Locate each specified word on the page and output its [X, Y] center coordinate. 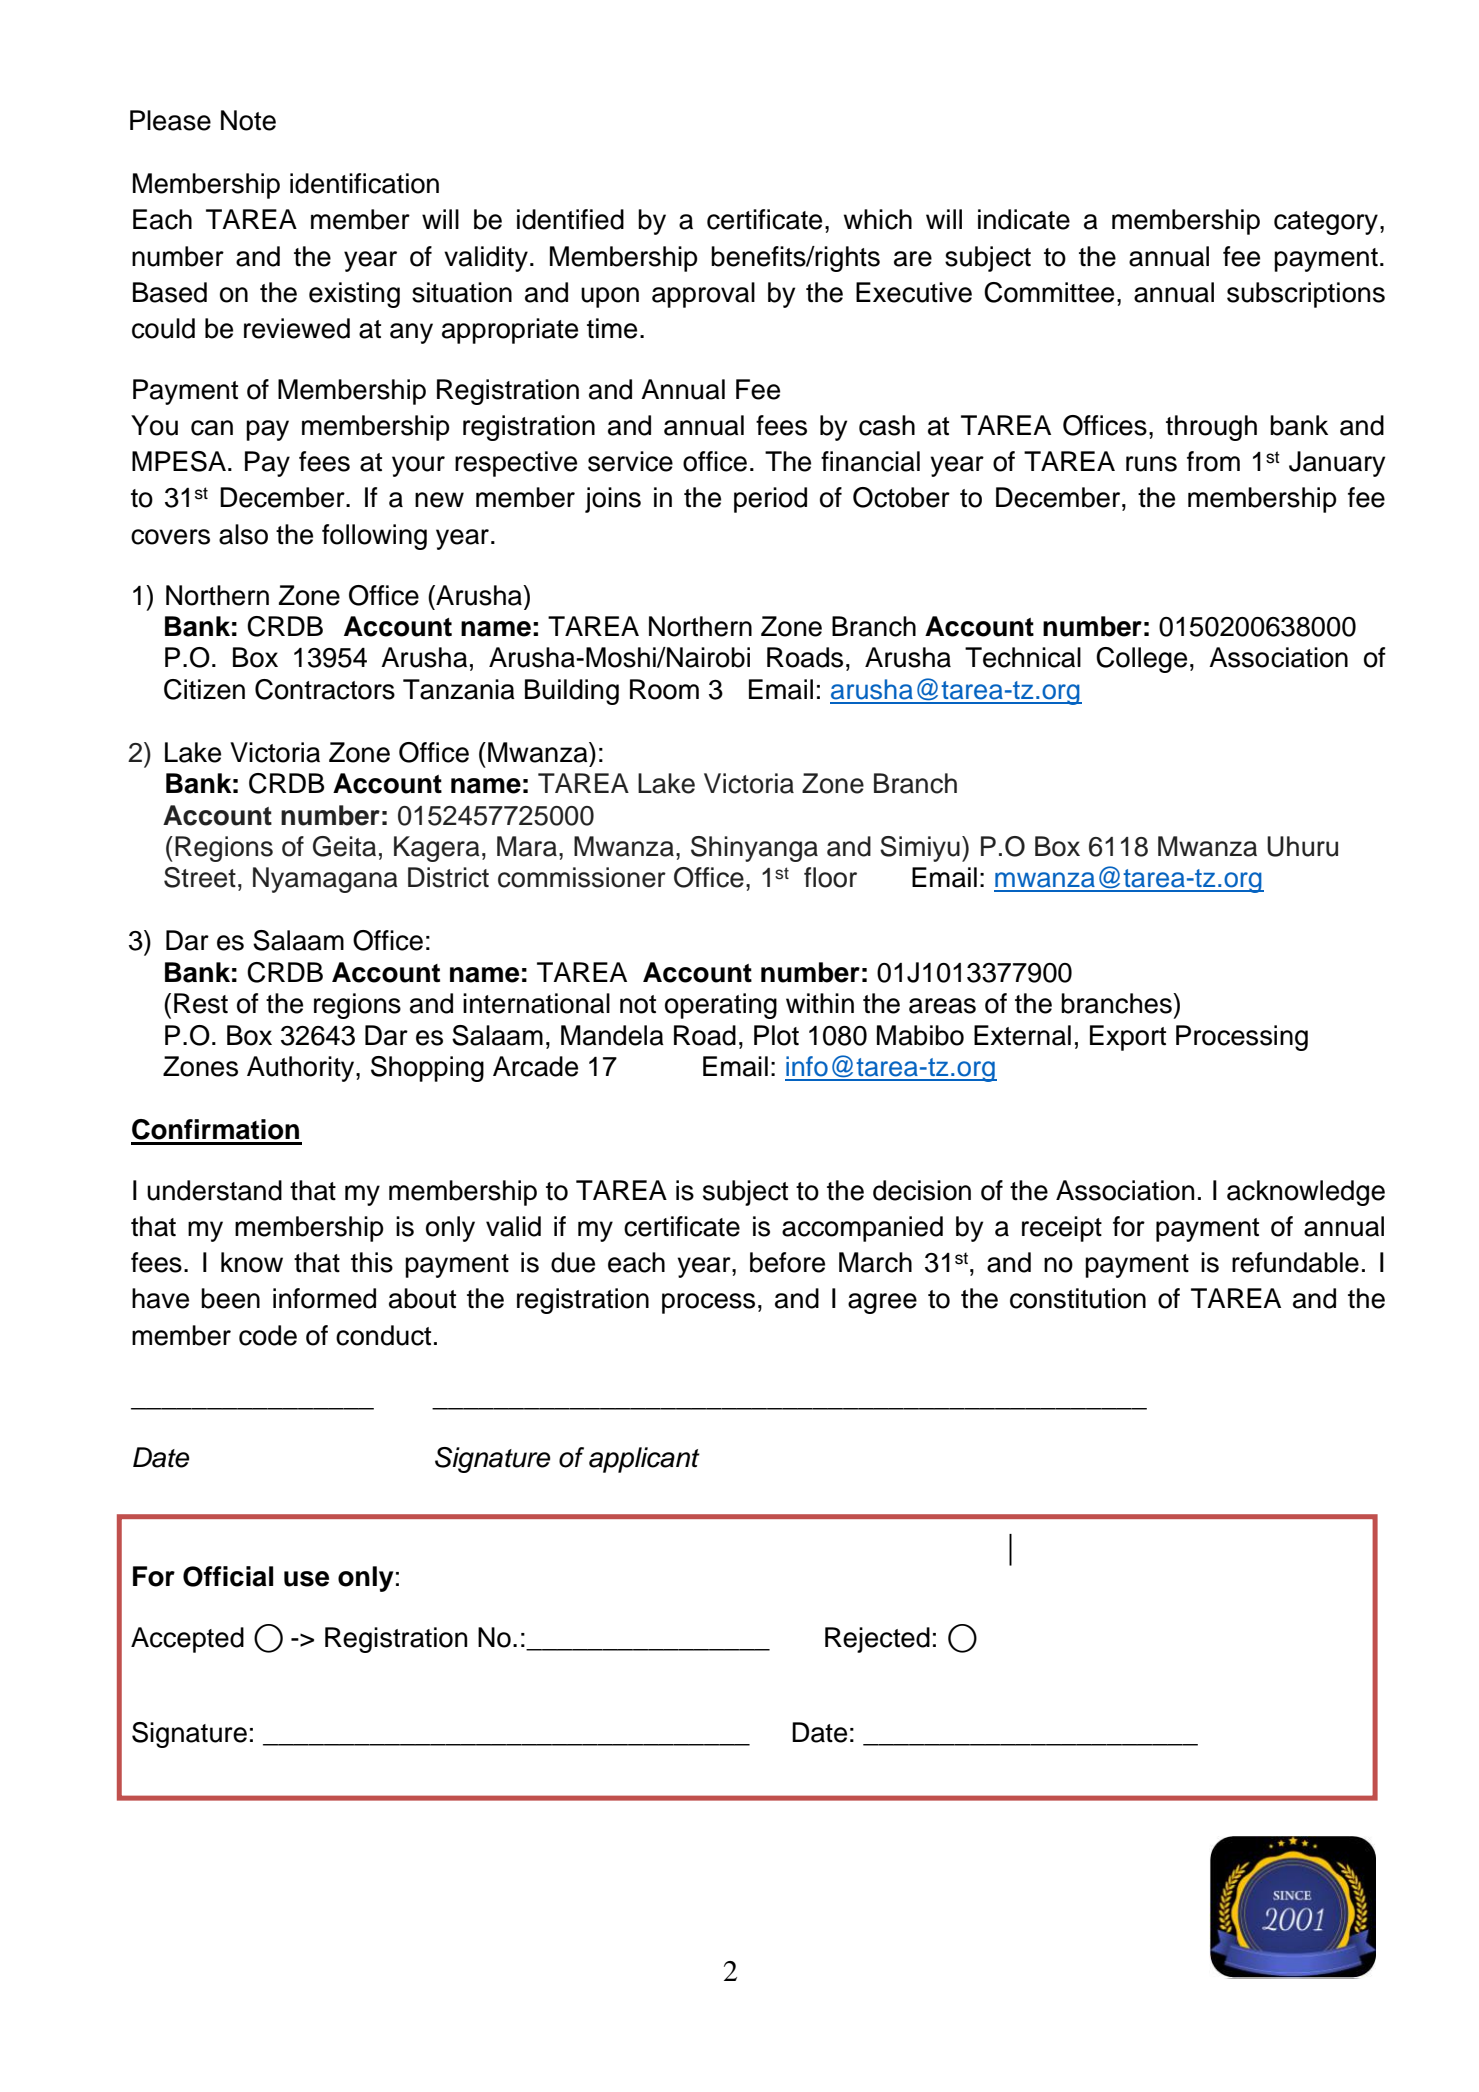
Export [1128, 1038]
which [878, 219]
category [1326, 223]
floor [830, 877]
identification [364, 183]
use [306, 1579]
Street [200, 877]
